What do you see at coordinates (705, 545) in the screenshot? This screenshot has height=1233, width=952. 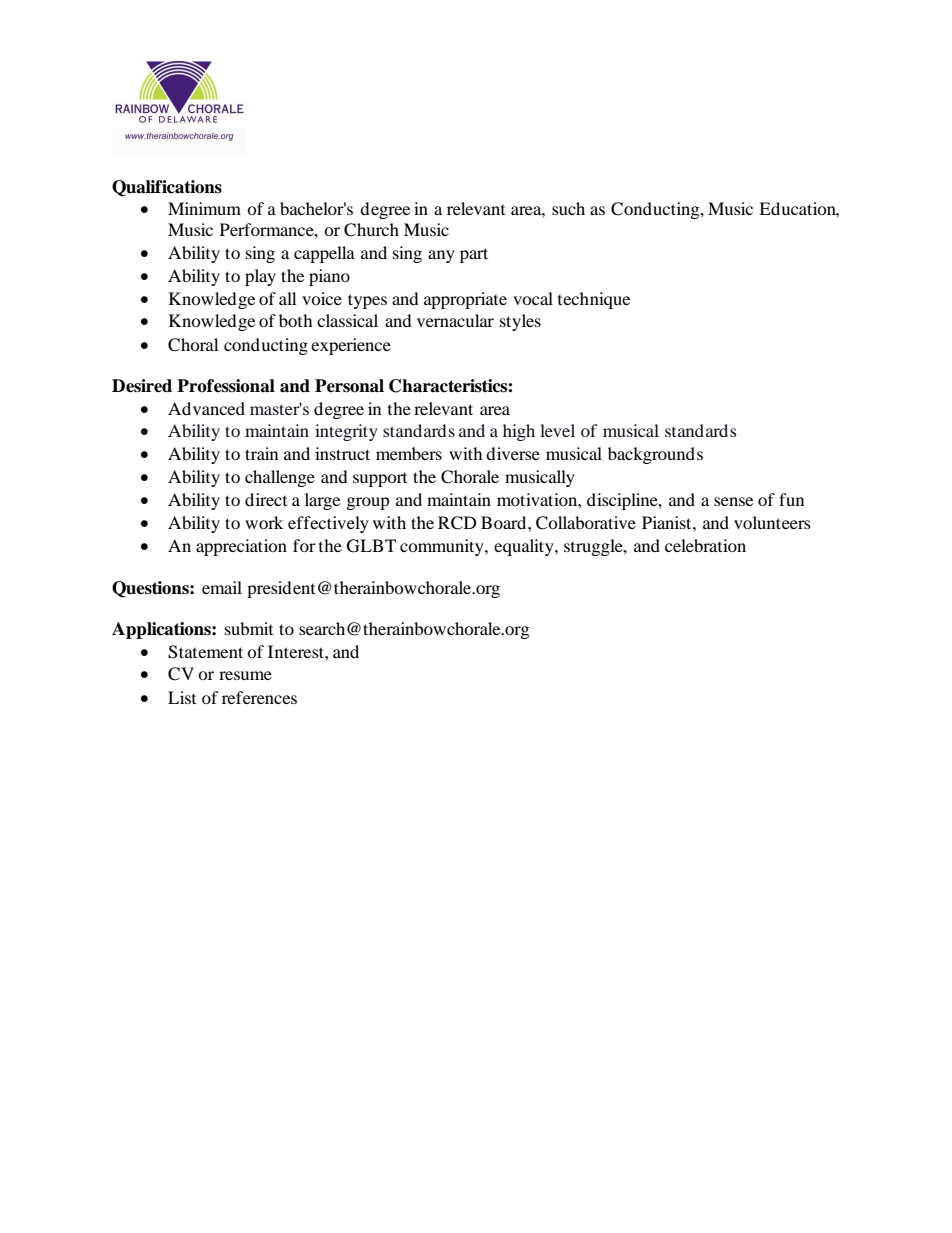 I see `celebration` at bounding box center [705, 545].
